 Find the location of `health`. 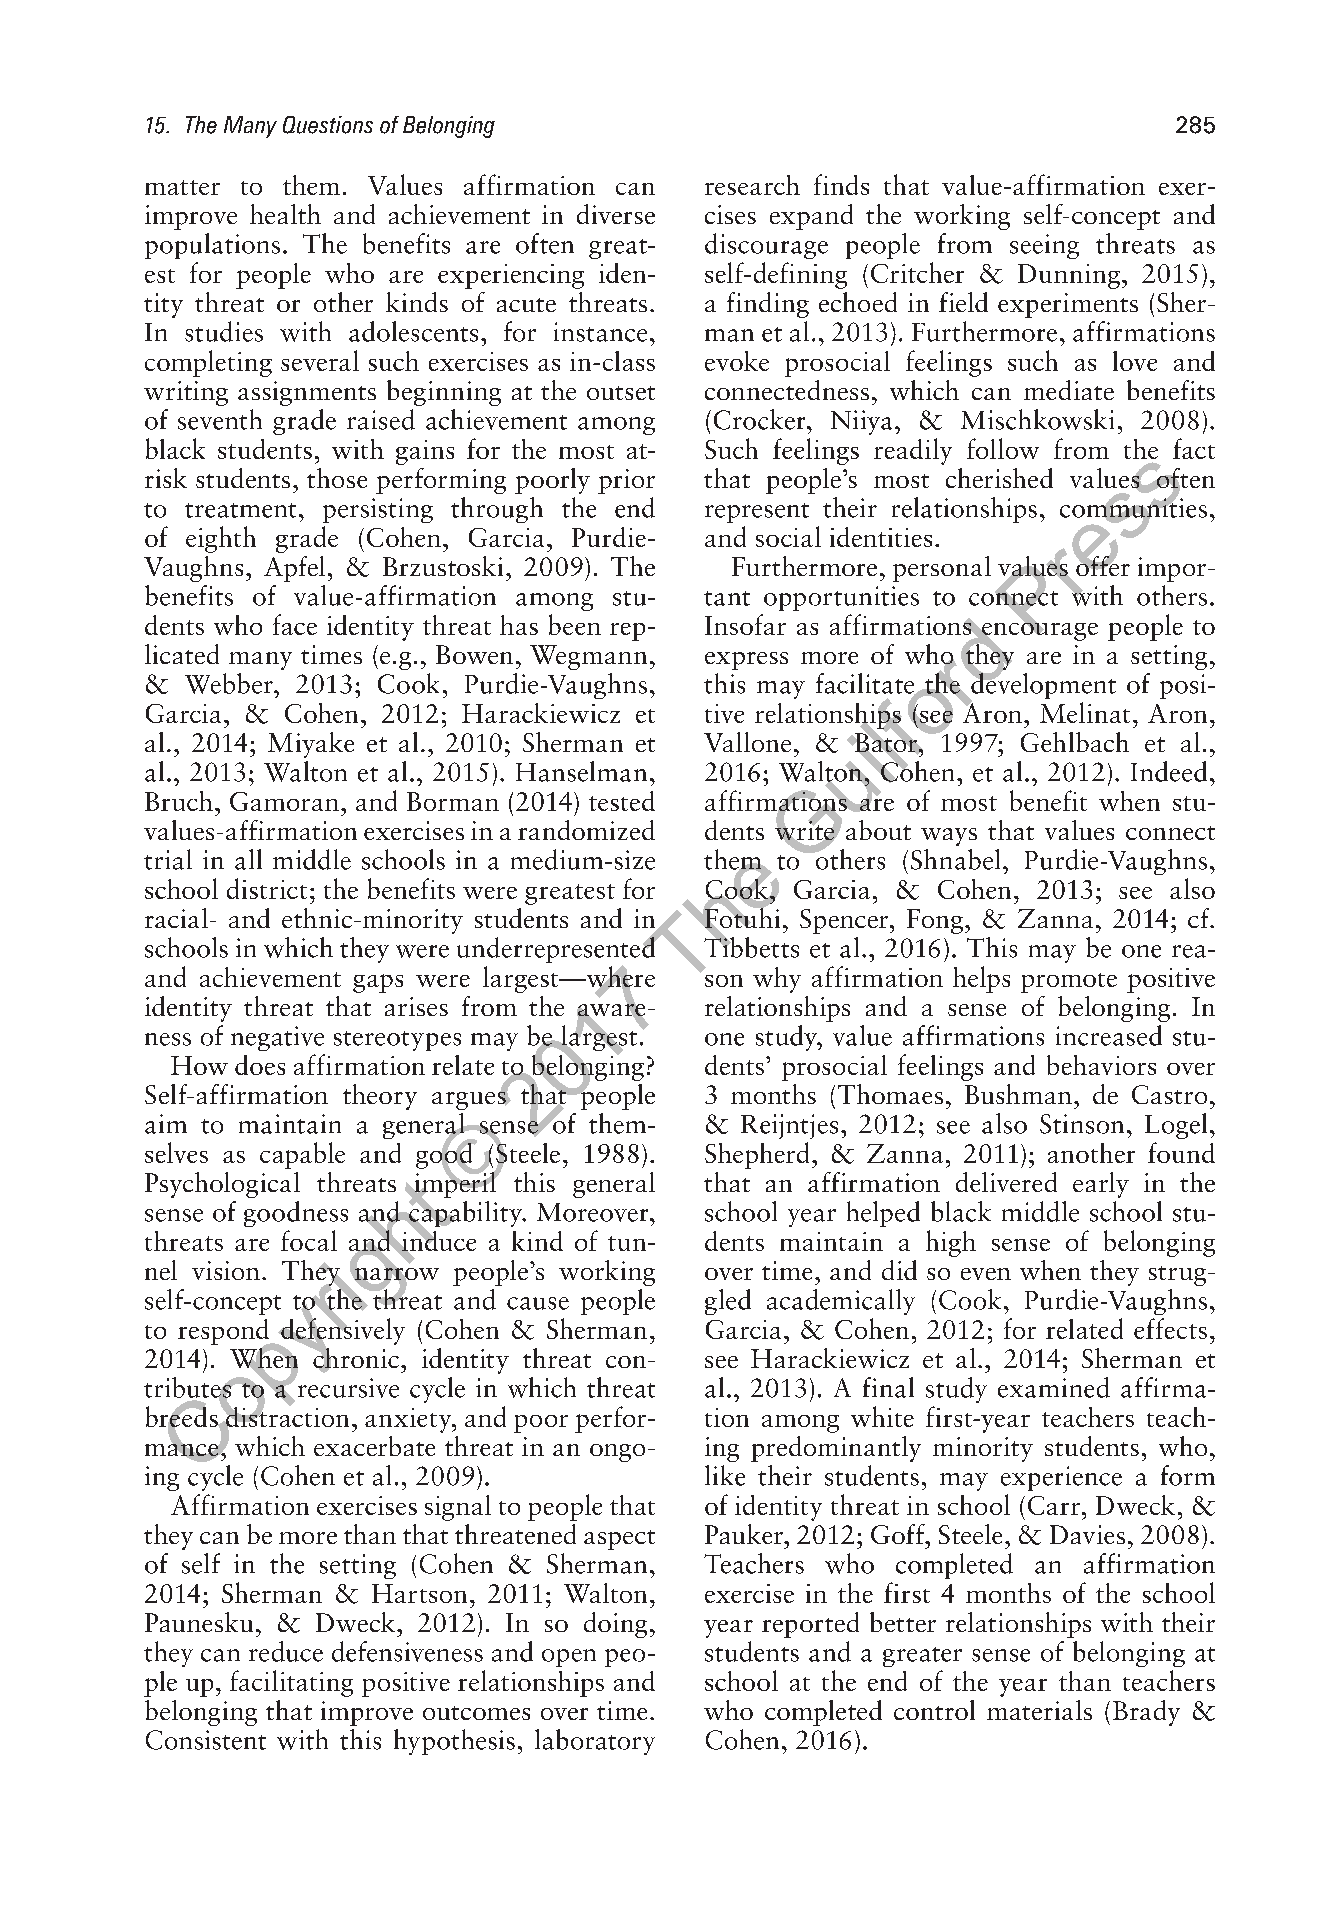

health is located at coordinates (285, 214).
